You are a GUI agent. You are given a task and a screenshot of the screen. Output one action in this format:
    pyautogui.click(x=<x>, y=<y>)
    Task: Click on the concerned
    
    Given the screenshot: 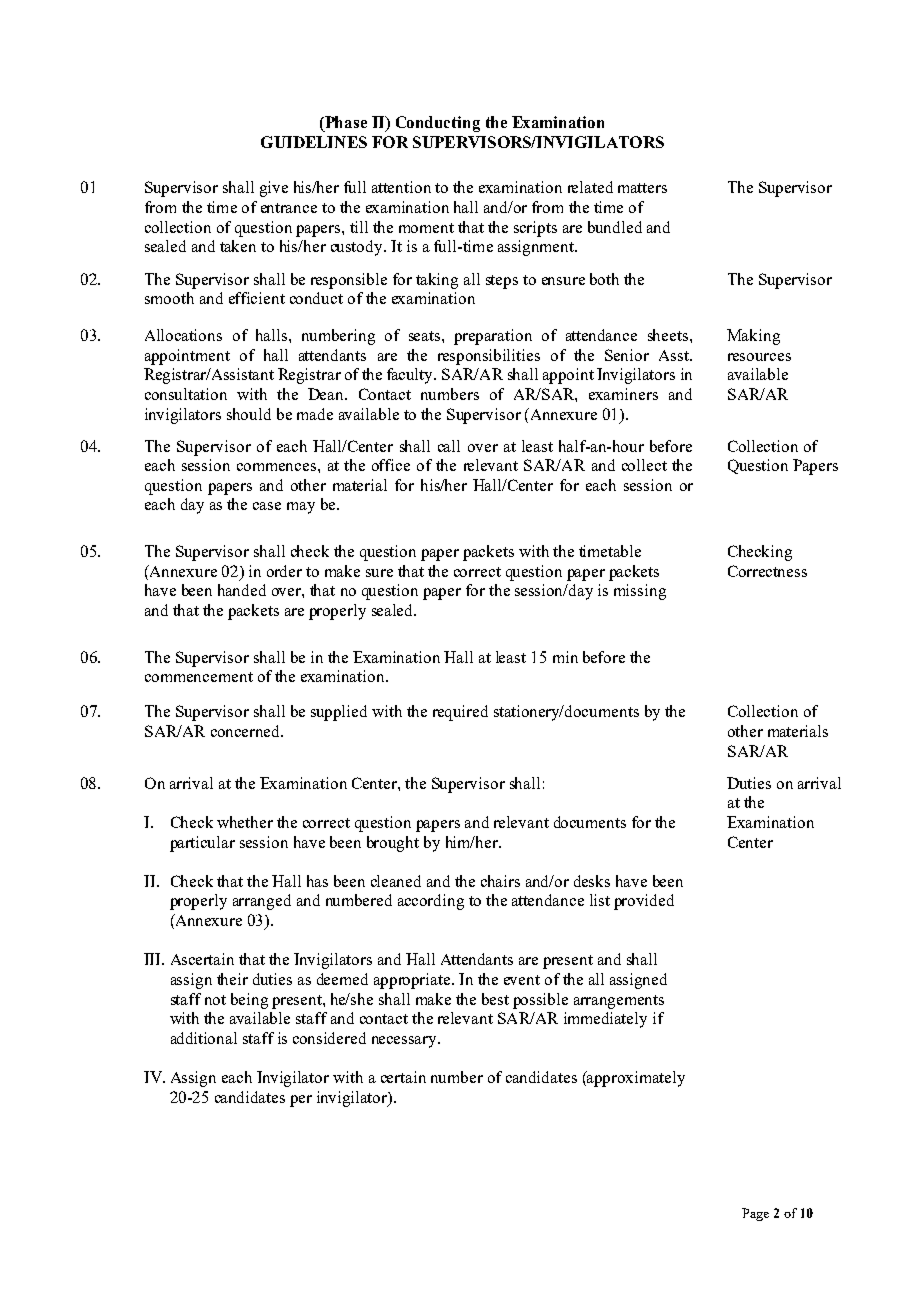 What is the action you would take?
    pyautogui.click(x=247, y=731)
